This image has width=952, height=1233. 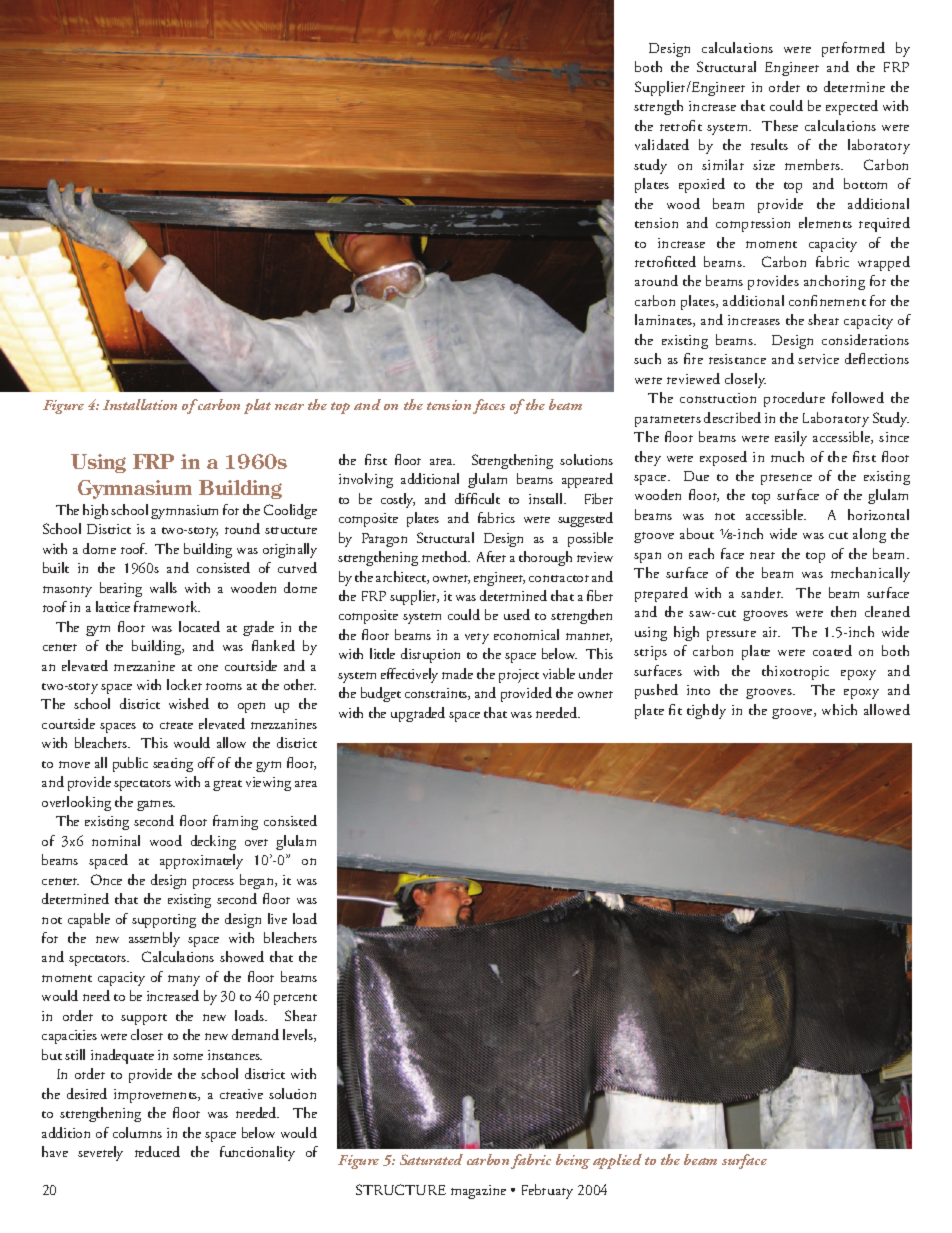 What do you see at coordinates (106, 879) in the image?
I see `Once` at bounding box center [106, 879].
